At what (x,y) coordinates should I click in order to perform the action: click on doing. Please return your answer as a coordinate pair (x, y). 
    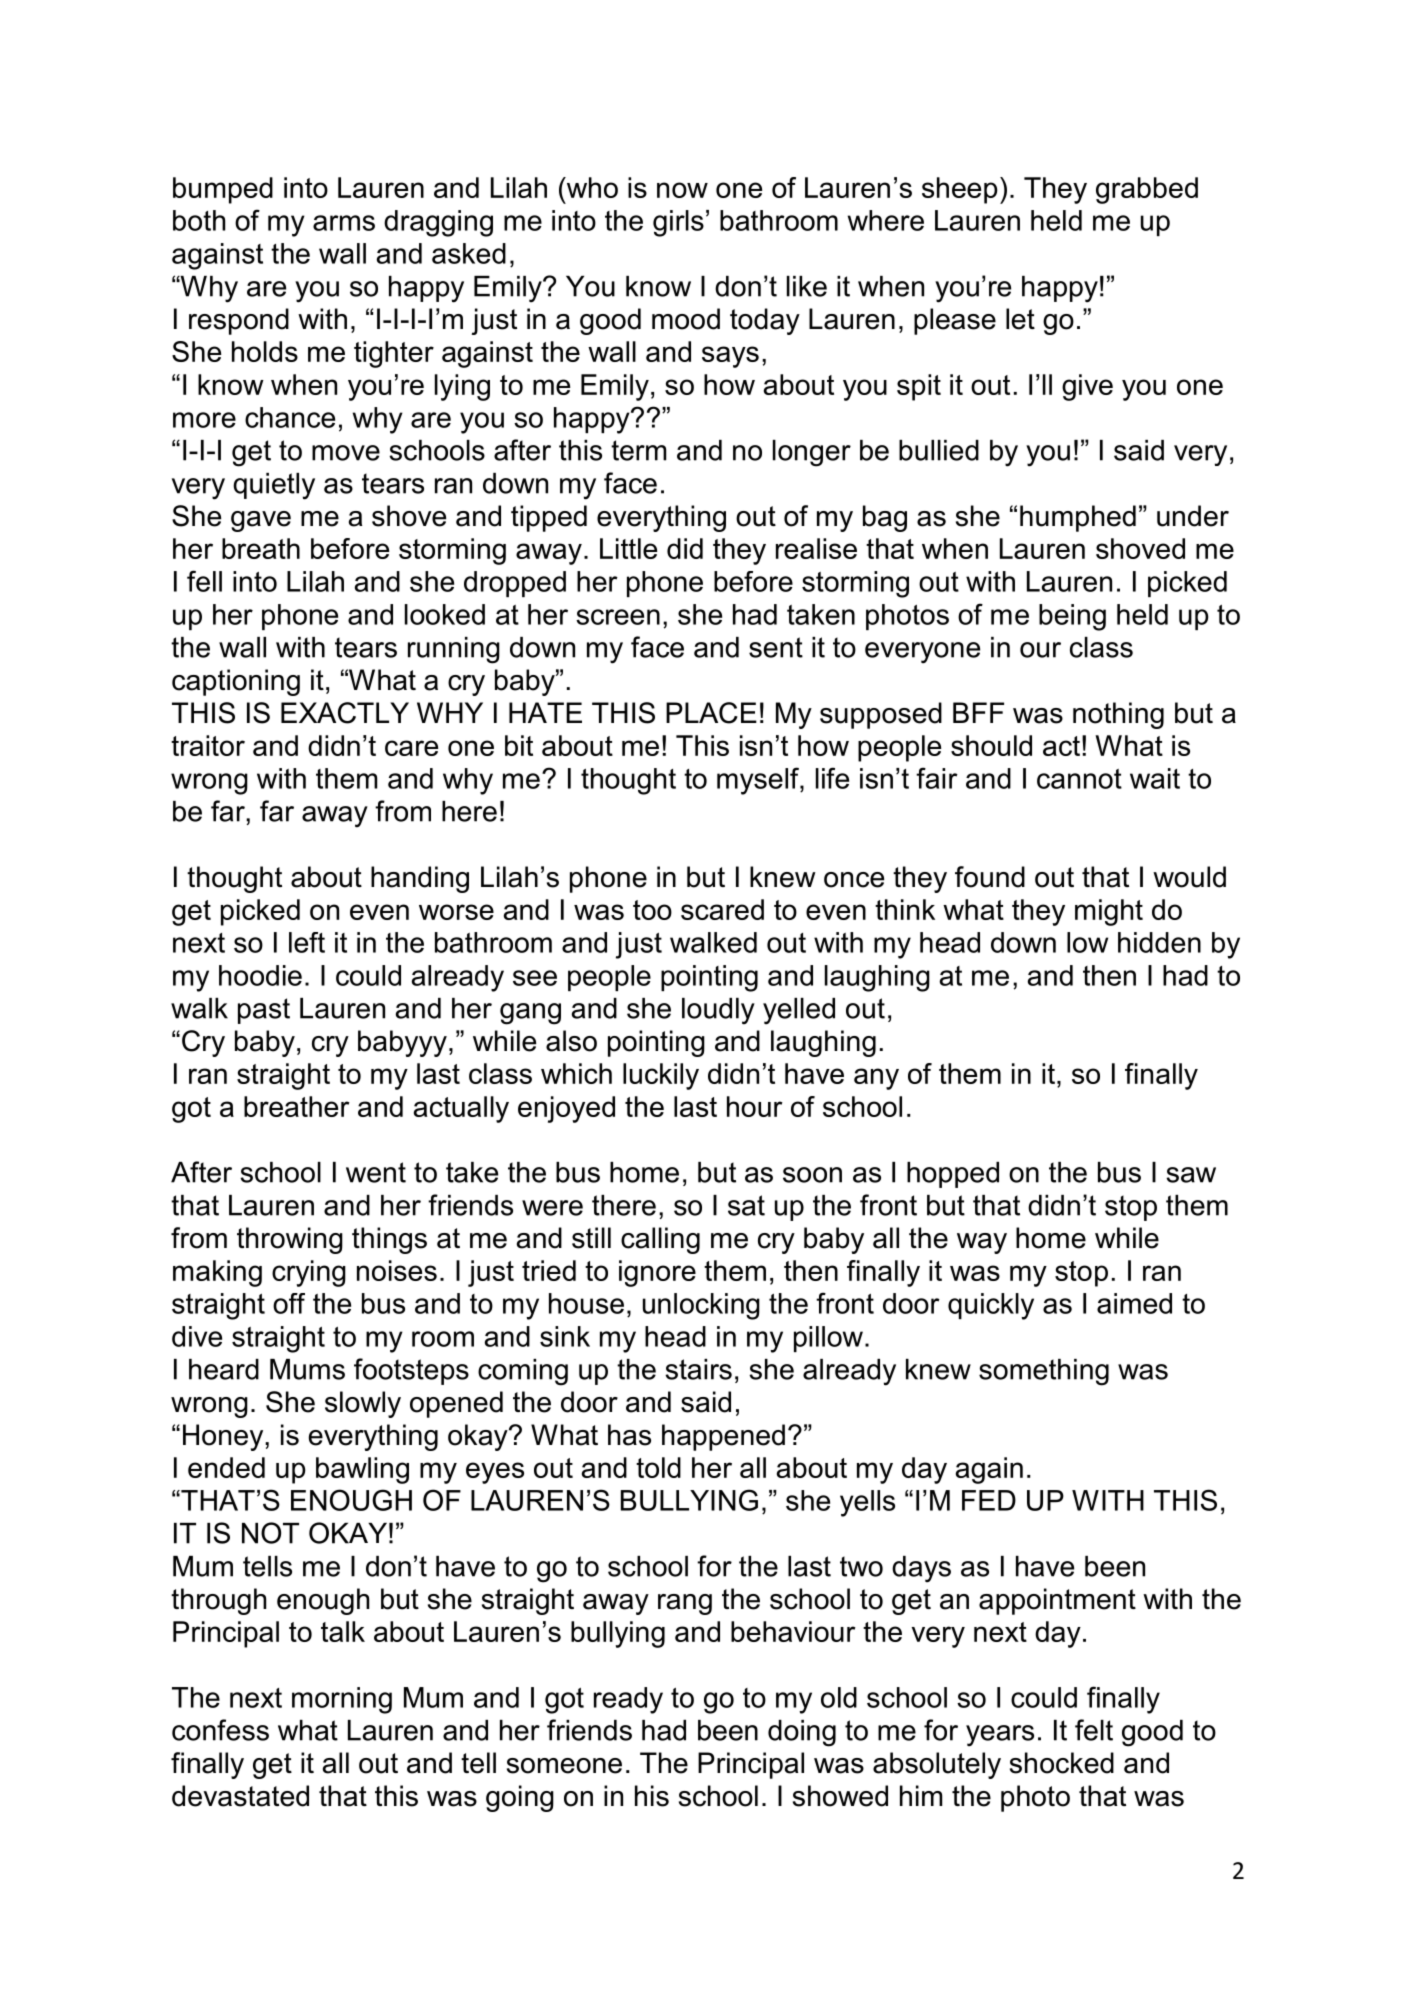
    Looking at the image, I should click on (802, 1733).
